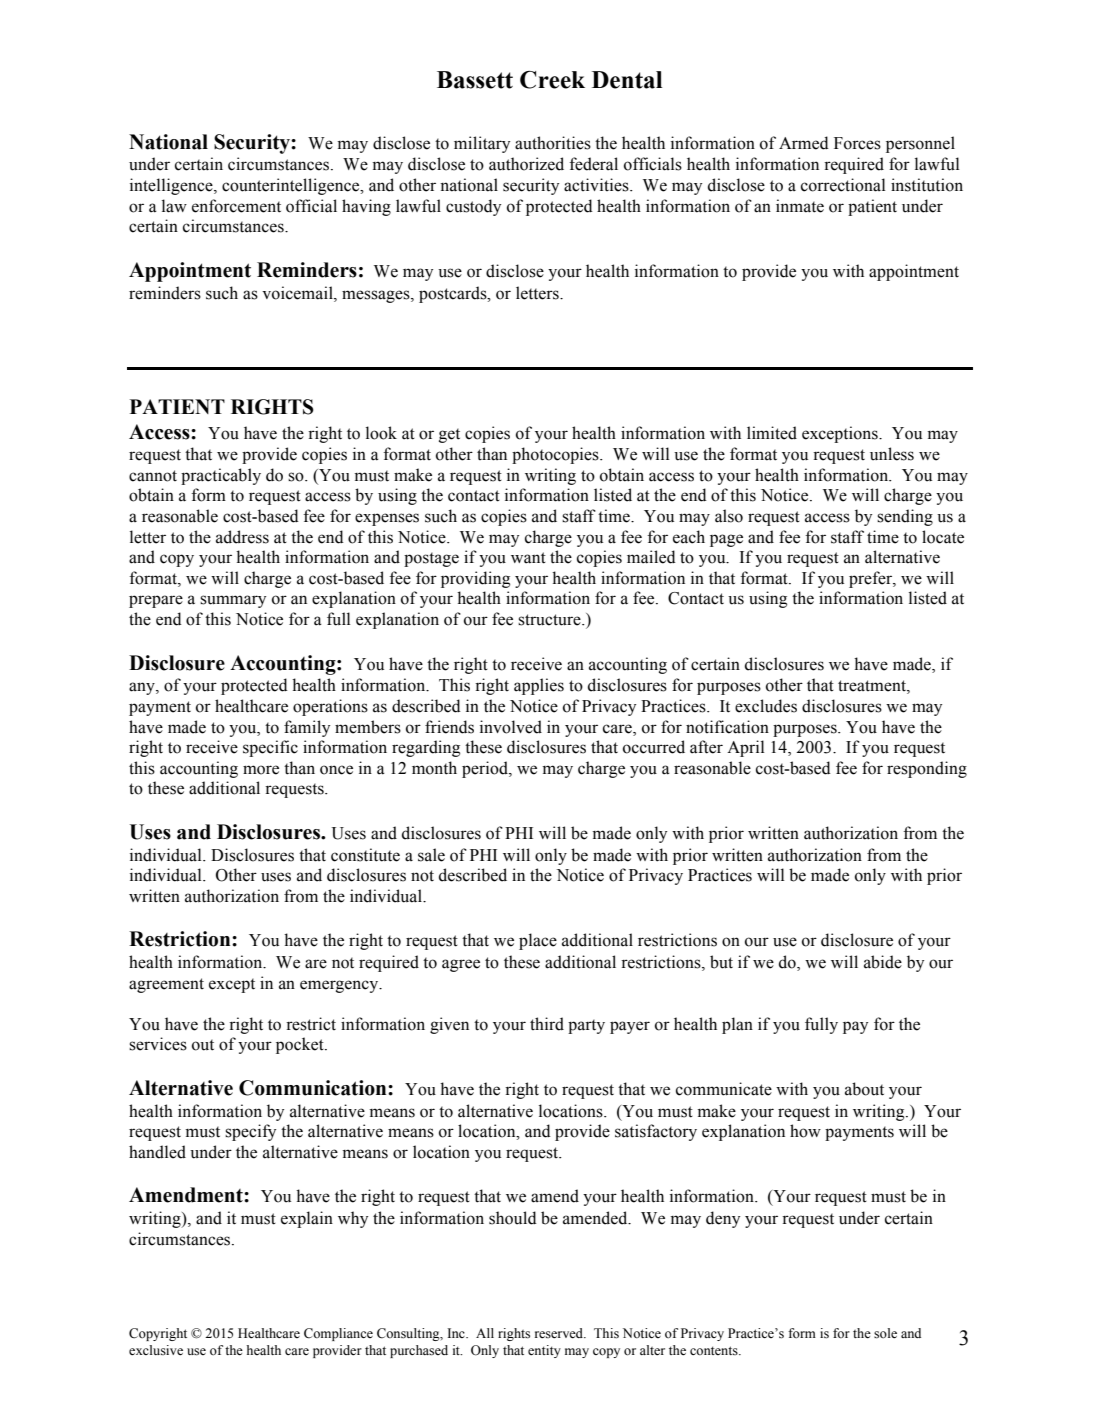 The image size is (1099, 1422). What do you see at coordinates (539, 686) in the screenshot?
I see `applies` at bounding box center [539, 686].
